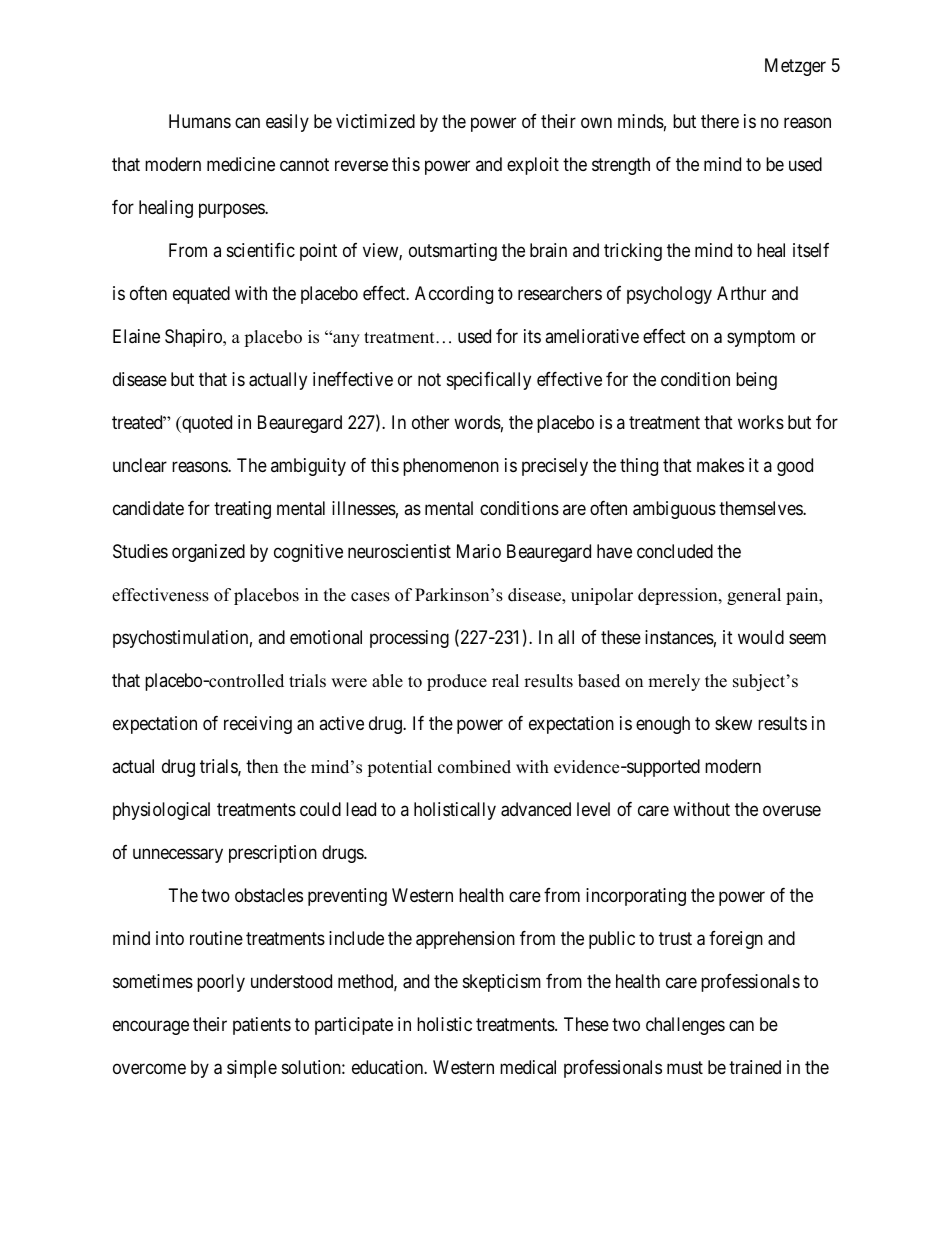  Describe the element at coordinates (258, 725) in the screenshot. I see `receiving` at that location.
